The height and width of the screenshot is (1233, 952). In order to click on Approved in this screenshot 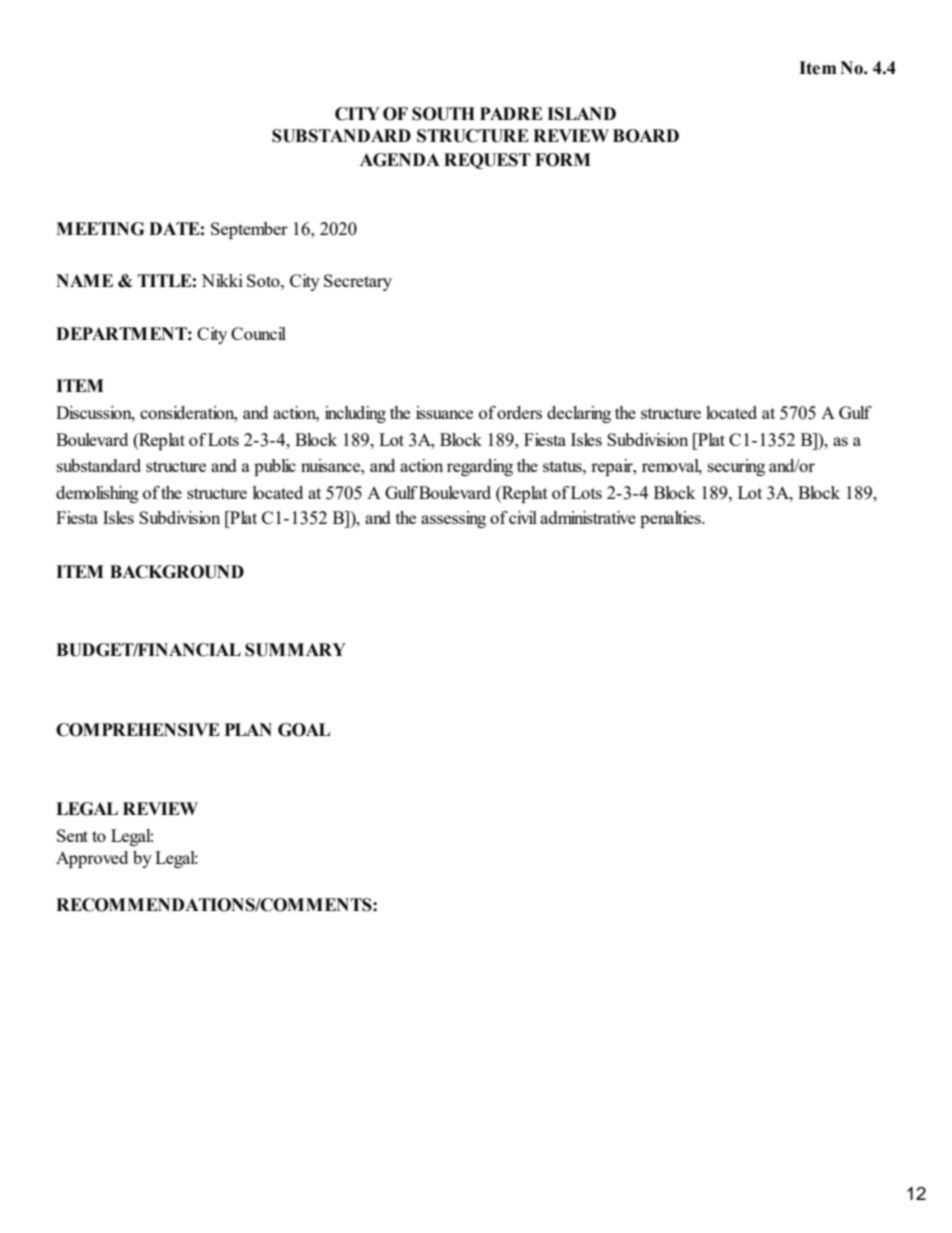, I will do `click(92, 859)`.
